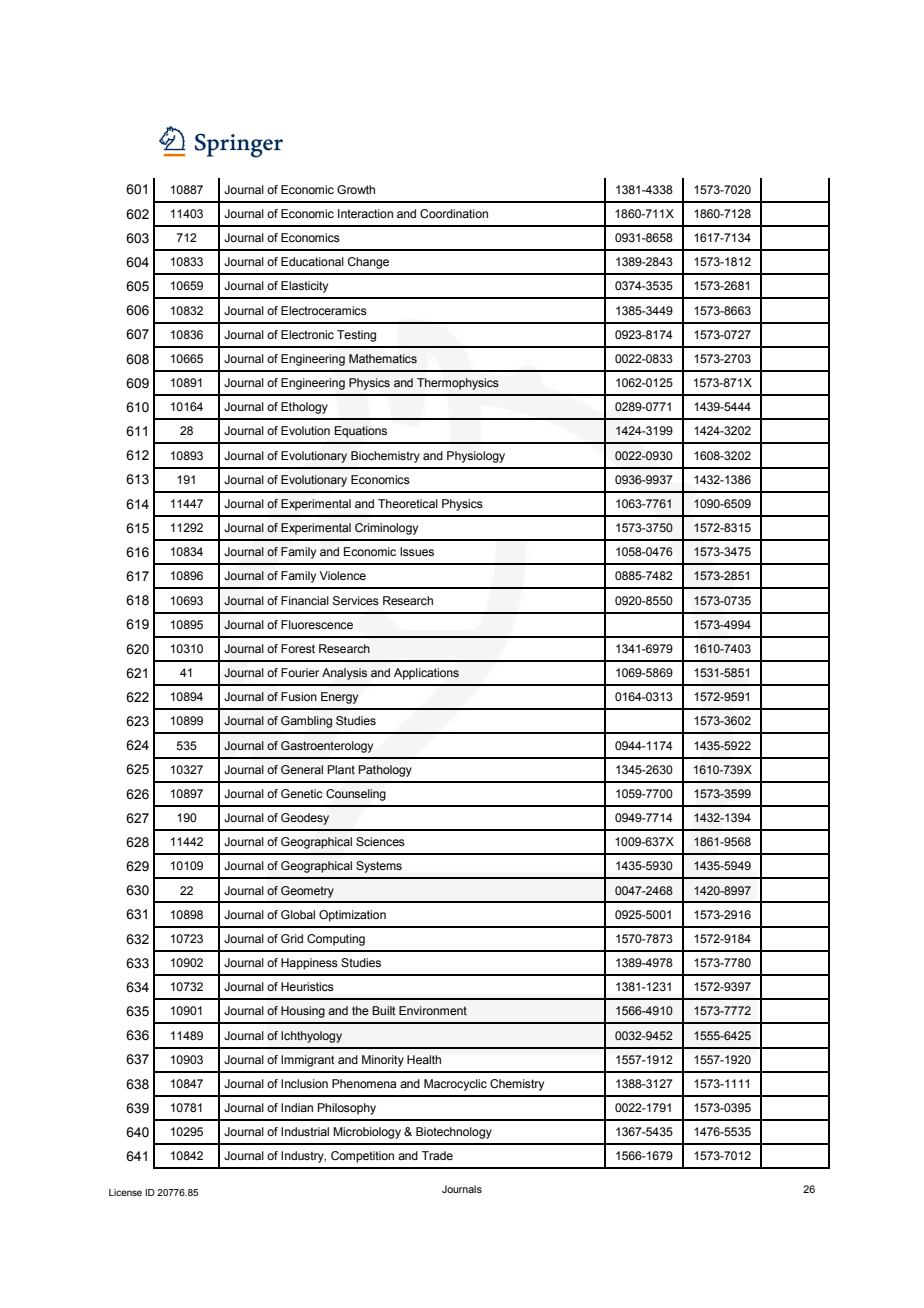  Describe the element at coordinates (361, 432) in the screenshot. I see `Equations` at that location.
